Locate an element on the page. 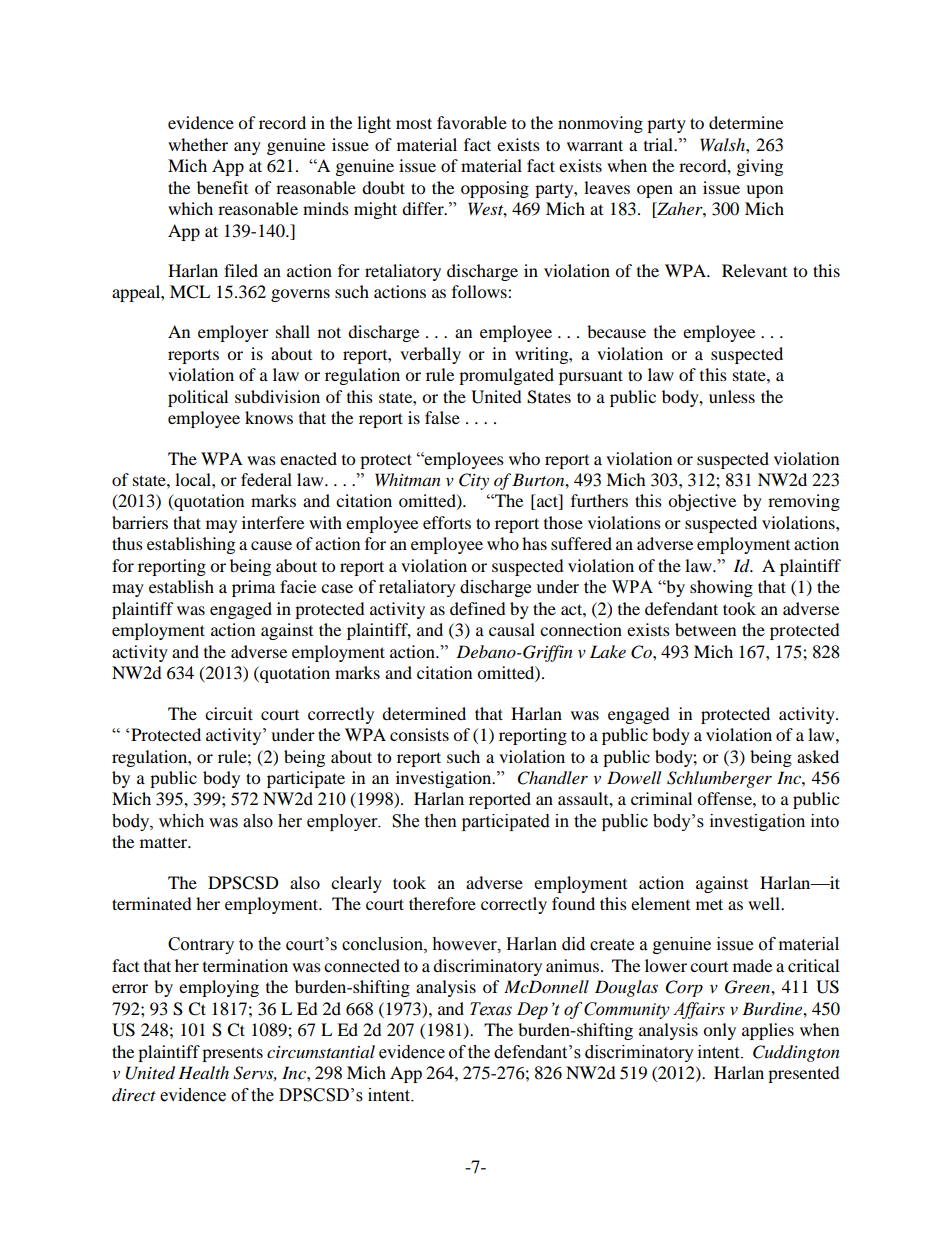 The image size is (952, 1233). favorable is located at coordinates (472, 122).
